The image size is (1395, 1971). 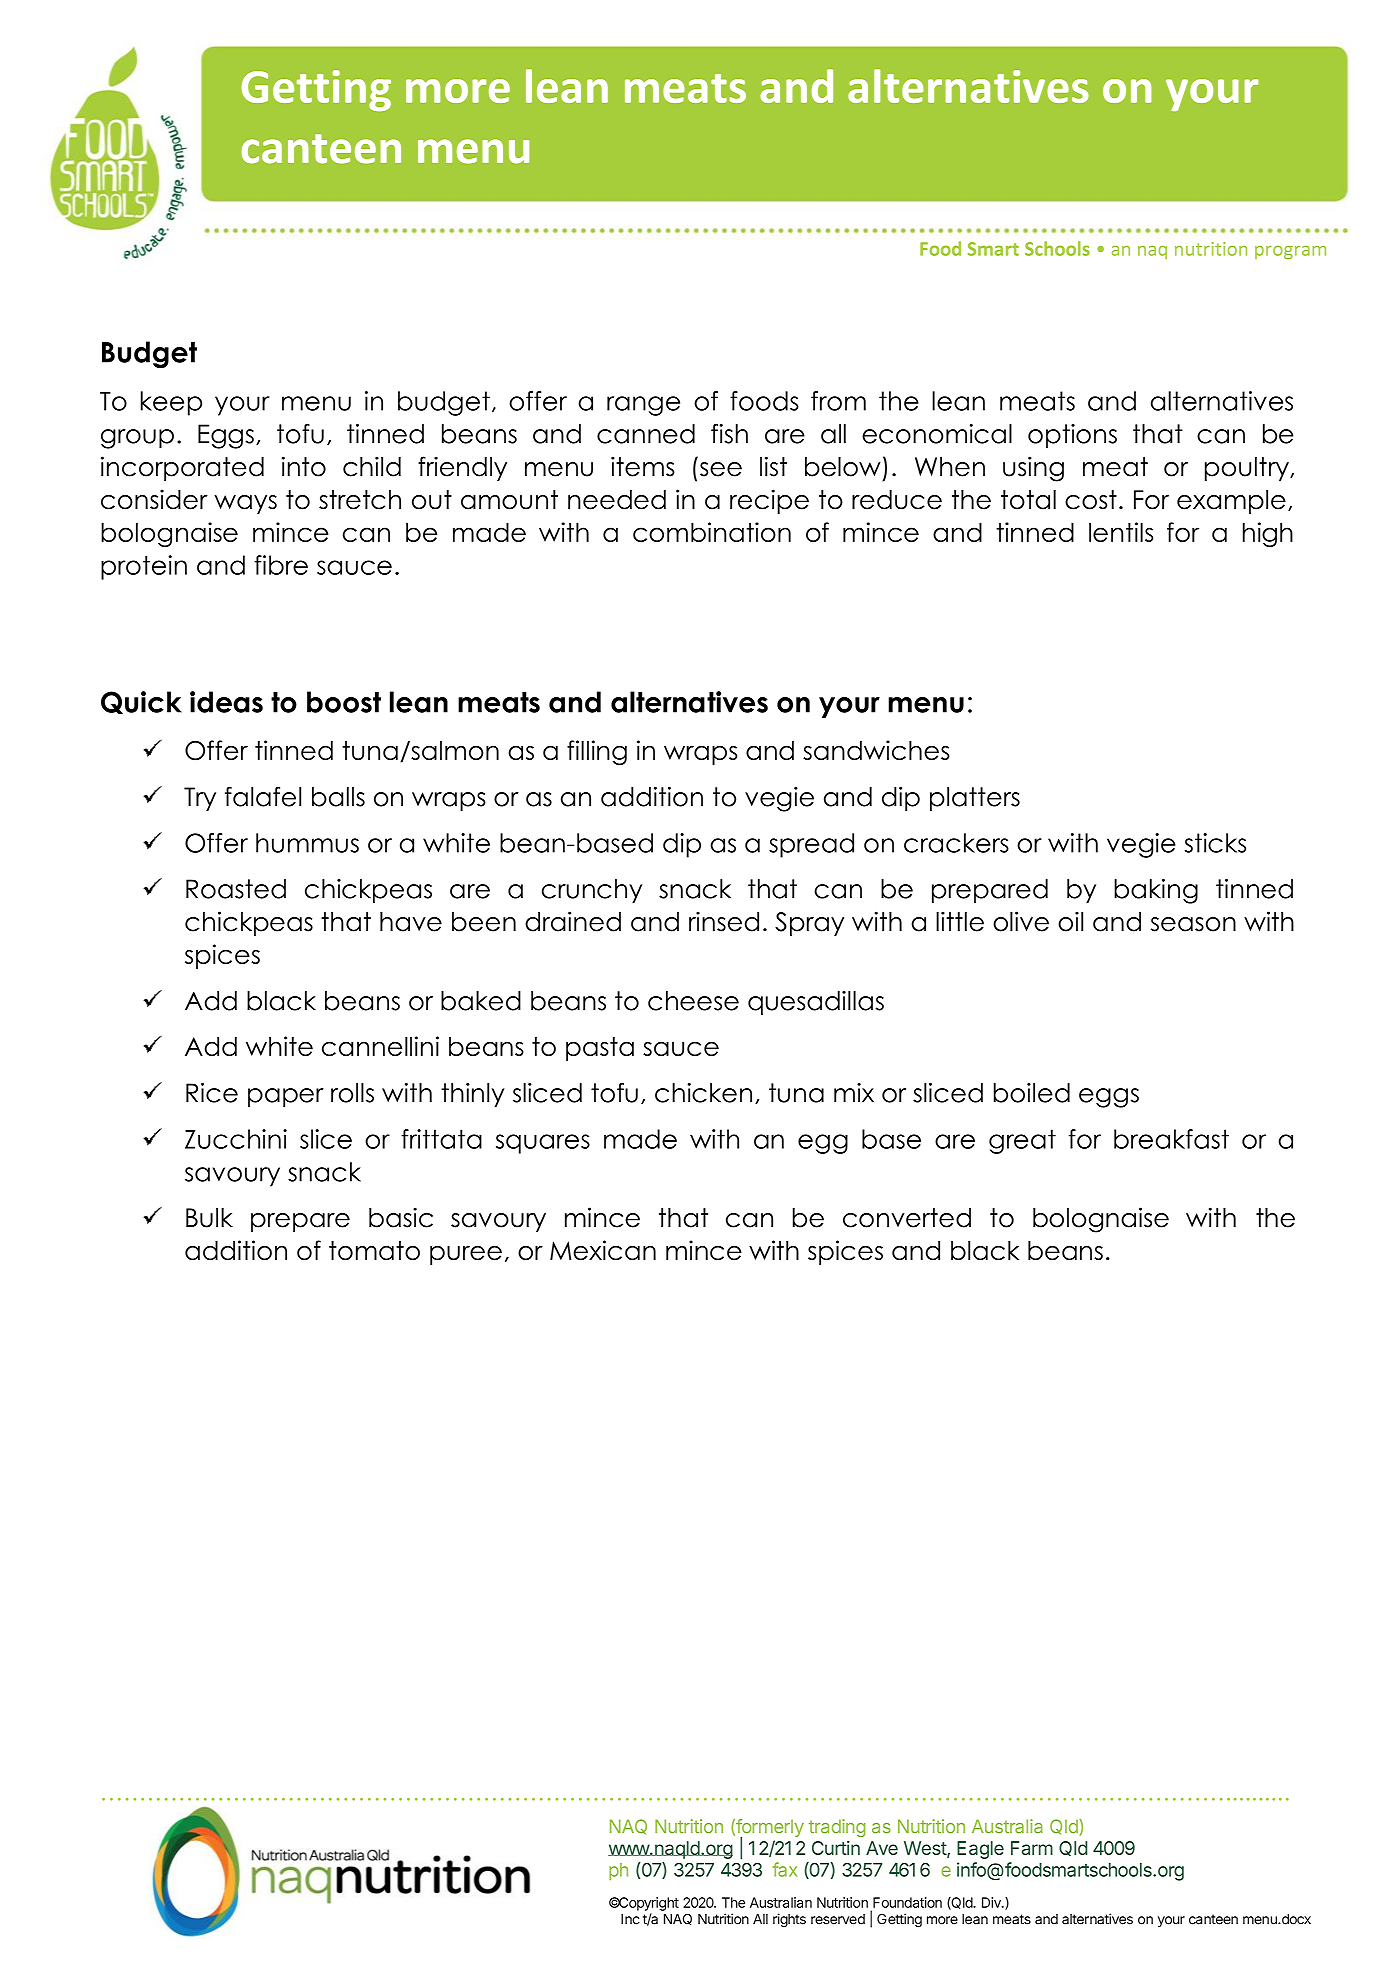 What do you see at coordinates (643, 406) in the screenshot?
I see `range` at bounding box center [643, 406].
